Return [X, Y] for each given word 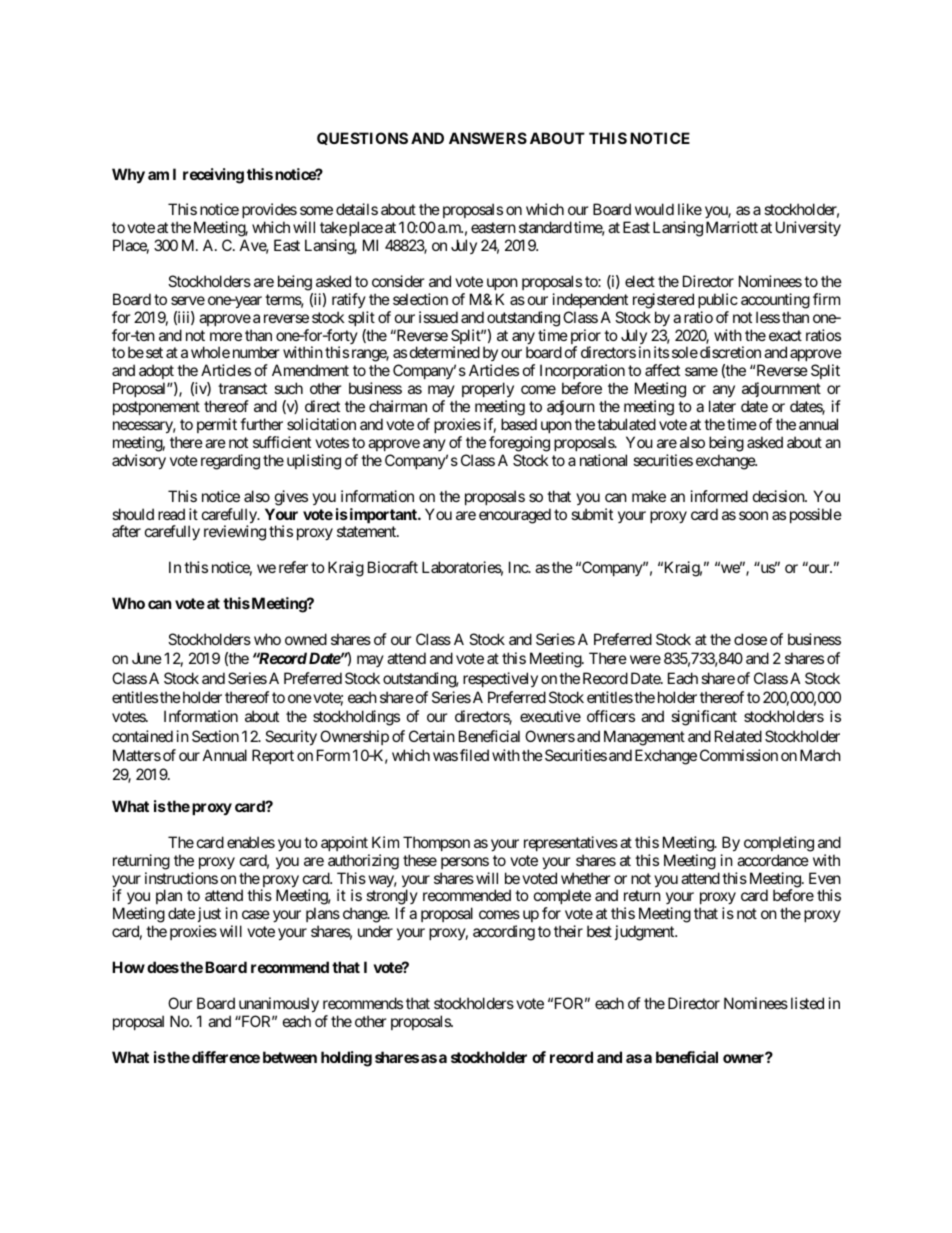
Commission [739, 755]
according [504, 933]
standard [545, 227]
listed [807, 1003]
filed [474, 755]
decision [779, 496]
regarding [230, 462]
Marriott [732, 227]
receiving [213, 176]
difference [226, 1057]
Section [215, 736]
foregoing [519, 444]
